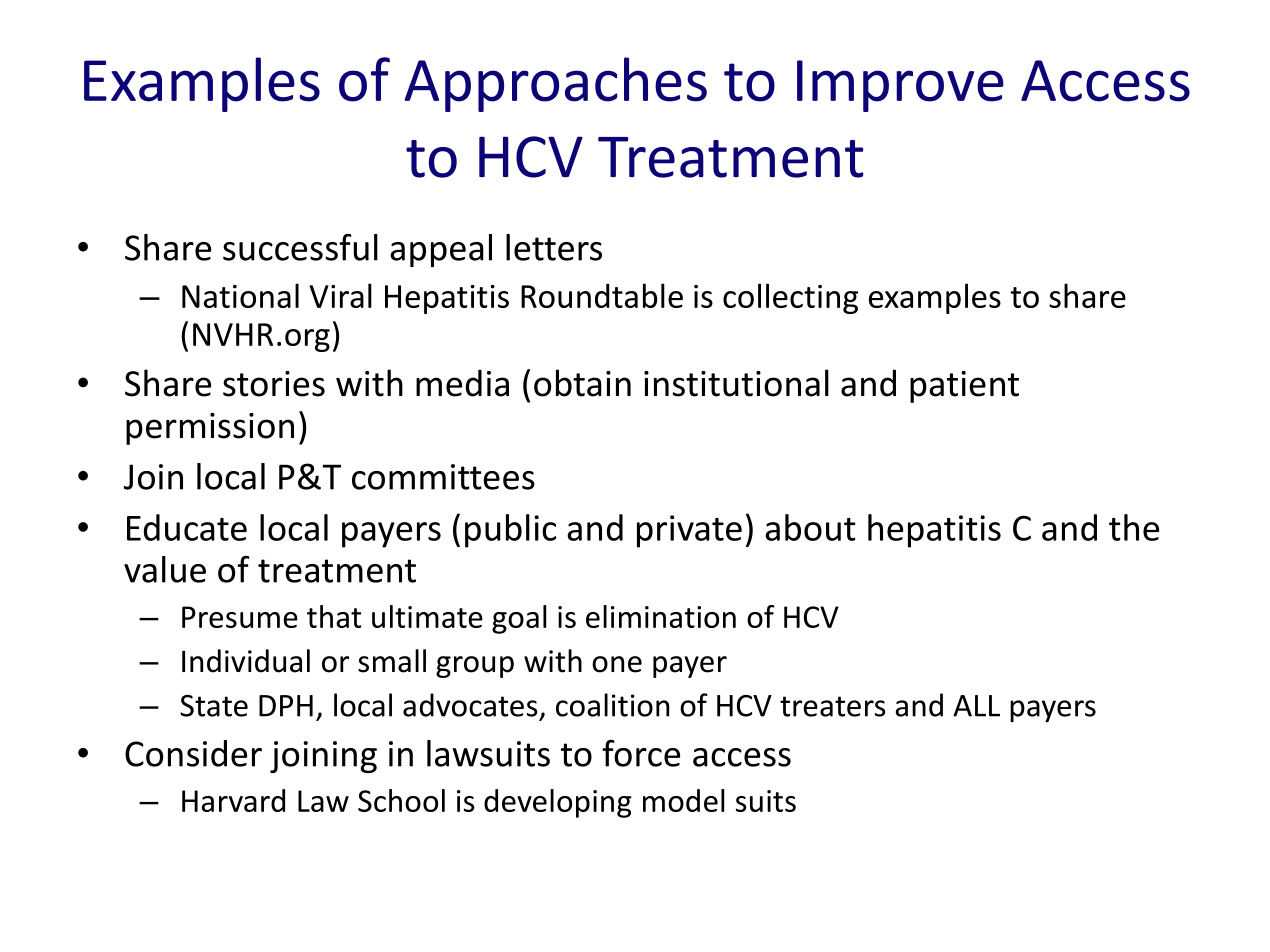 This screenshot has width=1270, height=952. What do you see at coordinates (233, 800) in the screenshot?
I see `Harvard` at bounding box center [233, 800].
